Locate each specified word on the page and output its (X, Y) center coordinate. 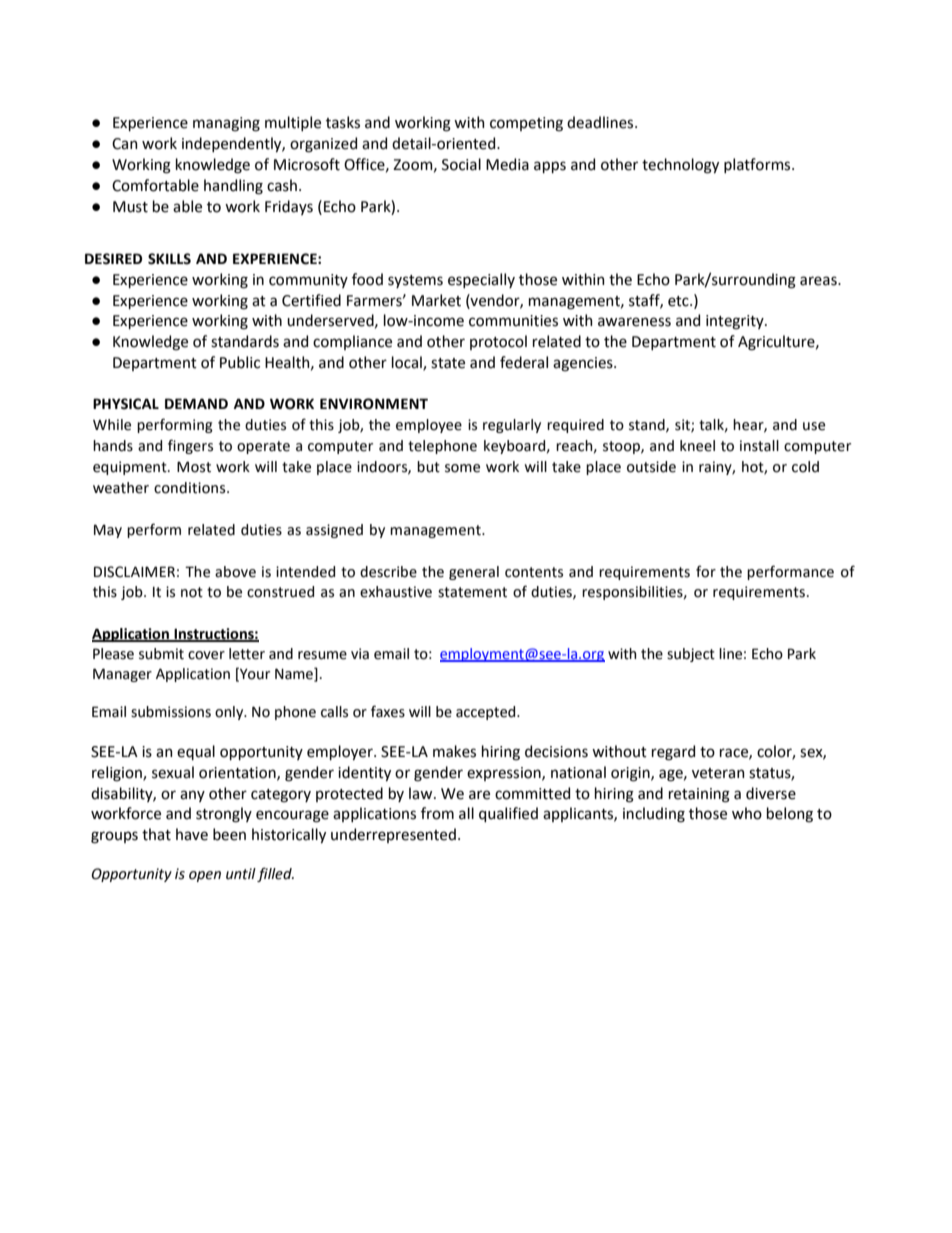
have (192, 834)
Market (436, 300)
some (462, 468)
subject (691, 655)
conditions (191, 488)
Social (461, 164)
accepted (487, 713)
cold (805, 467)
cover (206, 655)
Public (240, 362)
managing (226, 124)
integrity (736, 322)
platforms (758, 165)
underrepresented (393, 835)
